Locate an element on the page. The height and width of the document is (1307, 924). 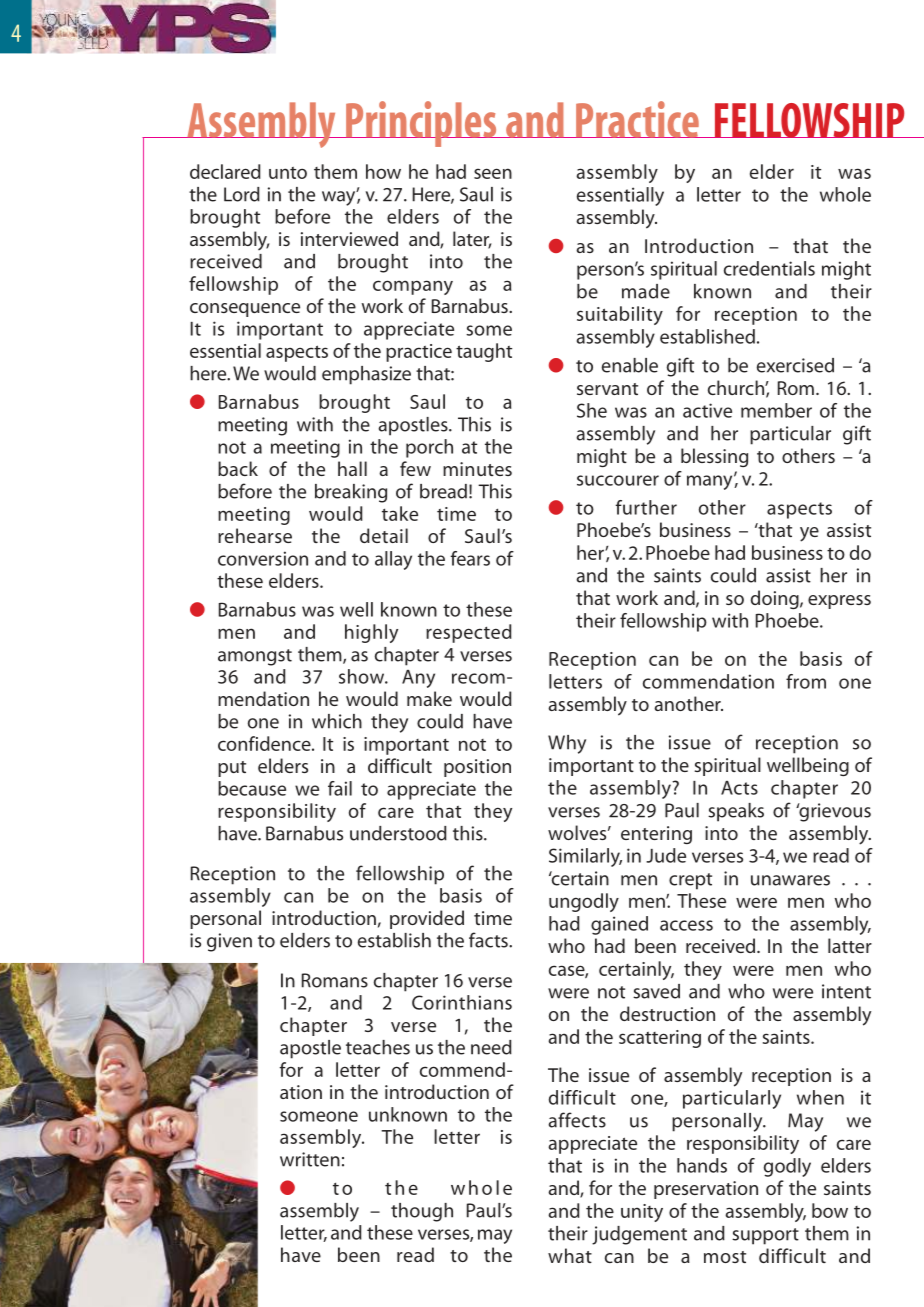
what is located at coordinates (570, 1255).
